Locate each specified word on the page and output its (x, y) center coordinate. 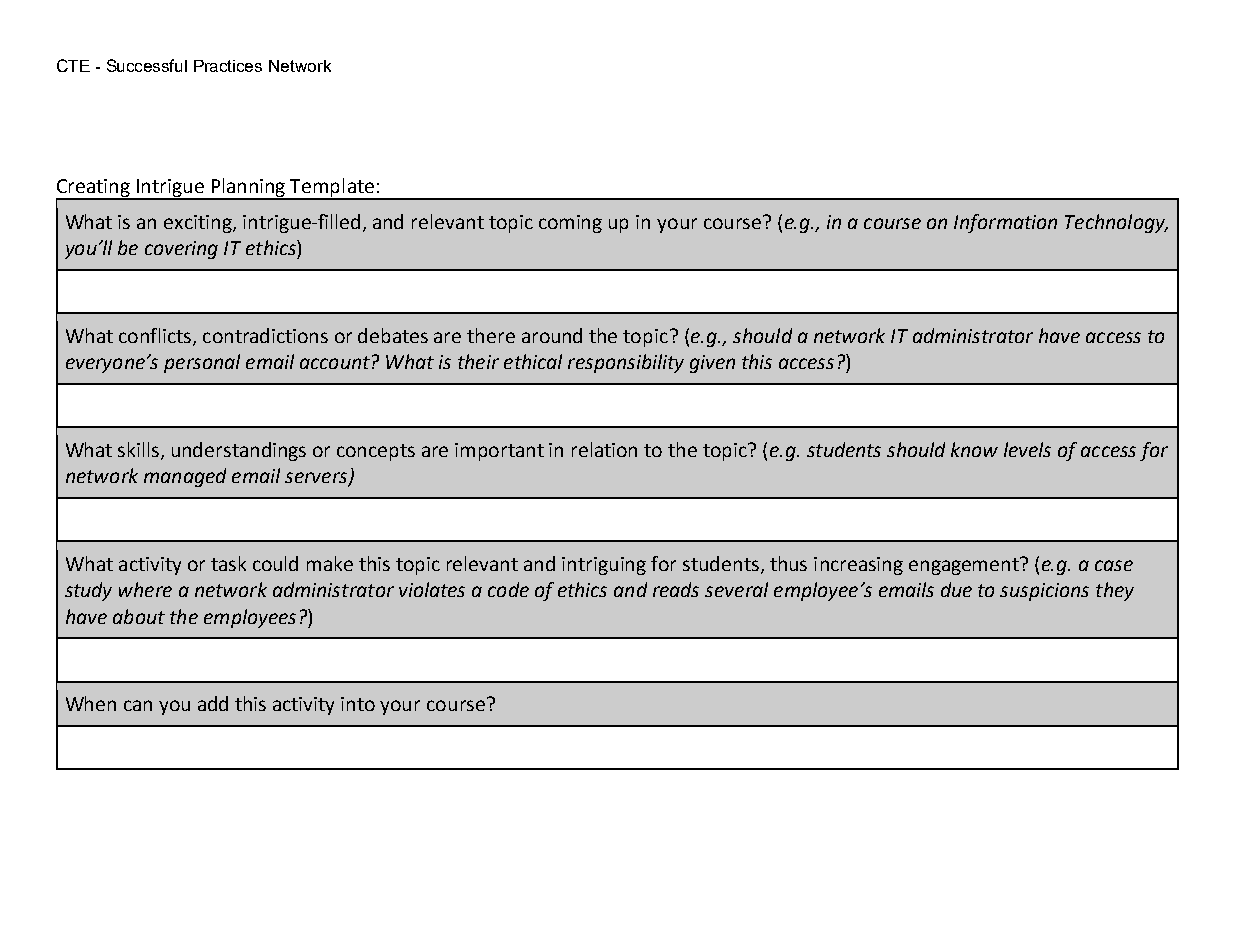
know (974, 449)
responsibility (626, 363)
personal (202, 363)
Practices (228, 66)
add (213, 703)
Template (333, 188)
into (358, 704)
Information (1005, 223)
